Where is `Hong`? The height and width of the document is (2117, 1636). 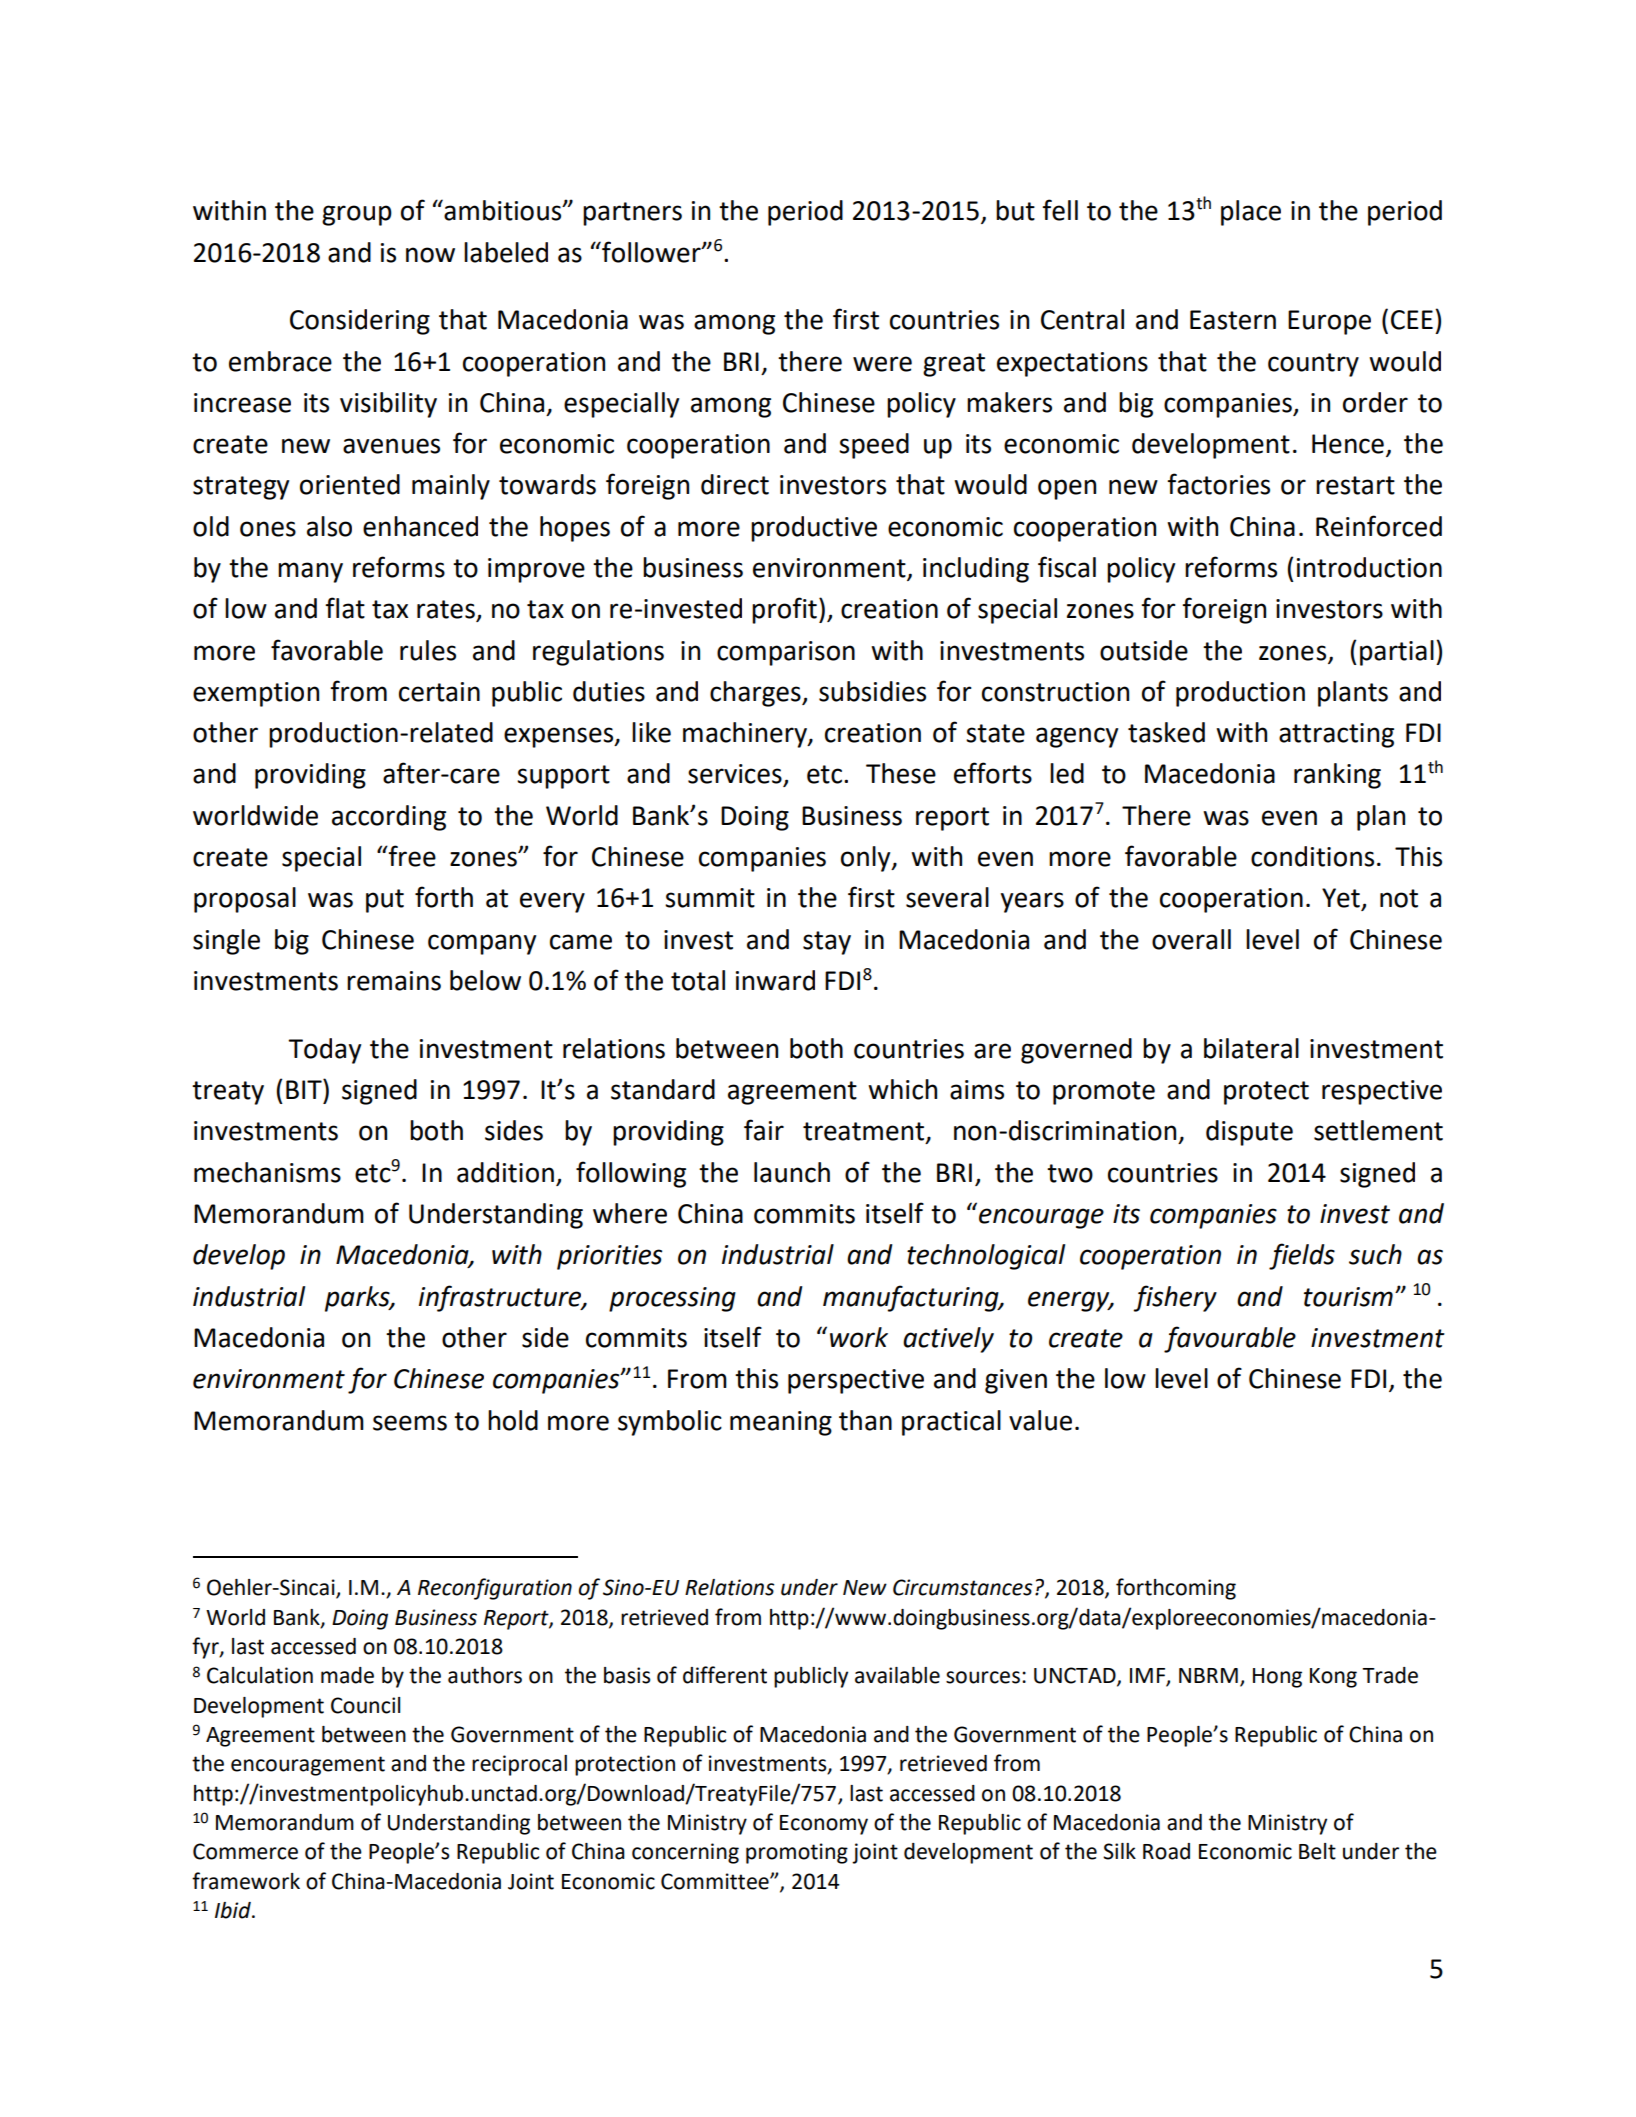 Hong is located at coordinates (1277, 1678).
